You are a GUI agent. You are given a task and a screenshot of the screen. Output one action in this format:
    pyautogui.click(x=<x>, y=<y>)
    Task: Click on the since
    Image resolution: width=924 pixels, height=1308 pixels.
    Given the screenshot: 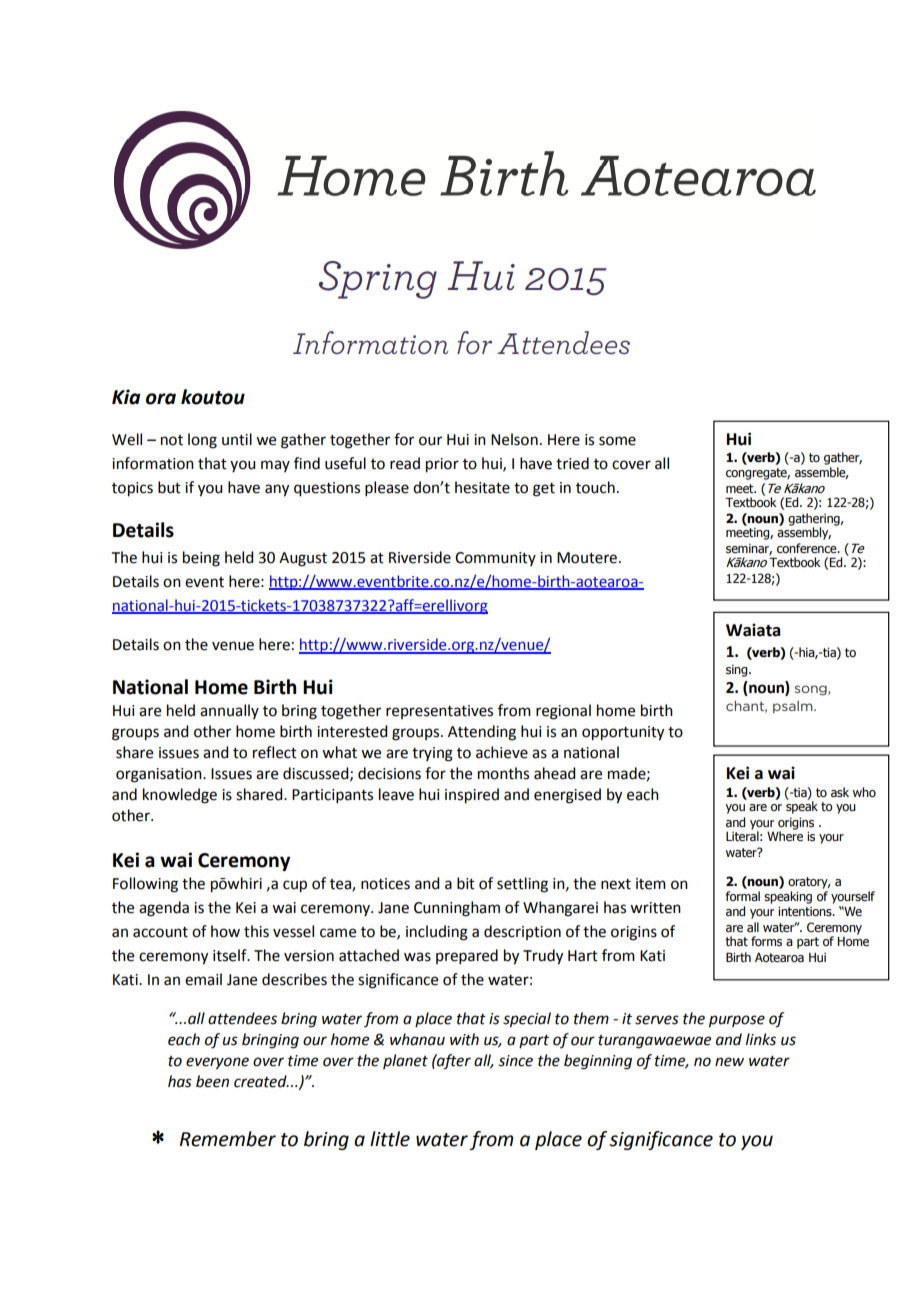 What is the action you would take?
    pyautogui.click(x=516, y=1061)
